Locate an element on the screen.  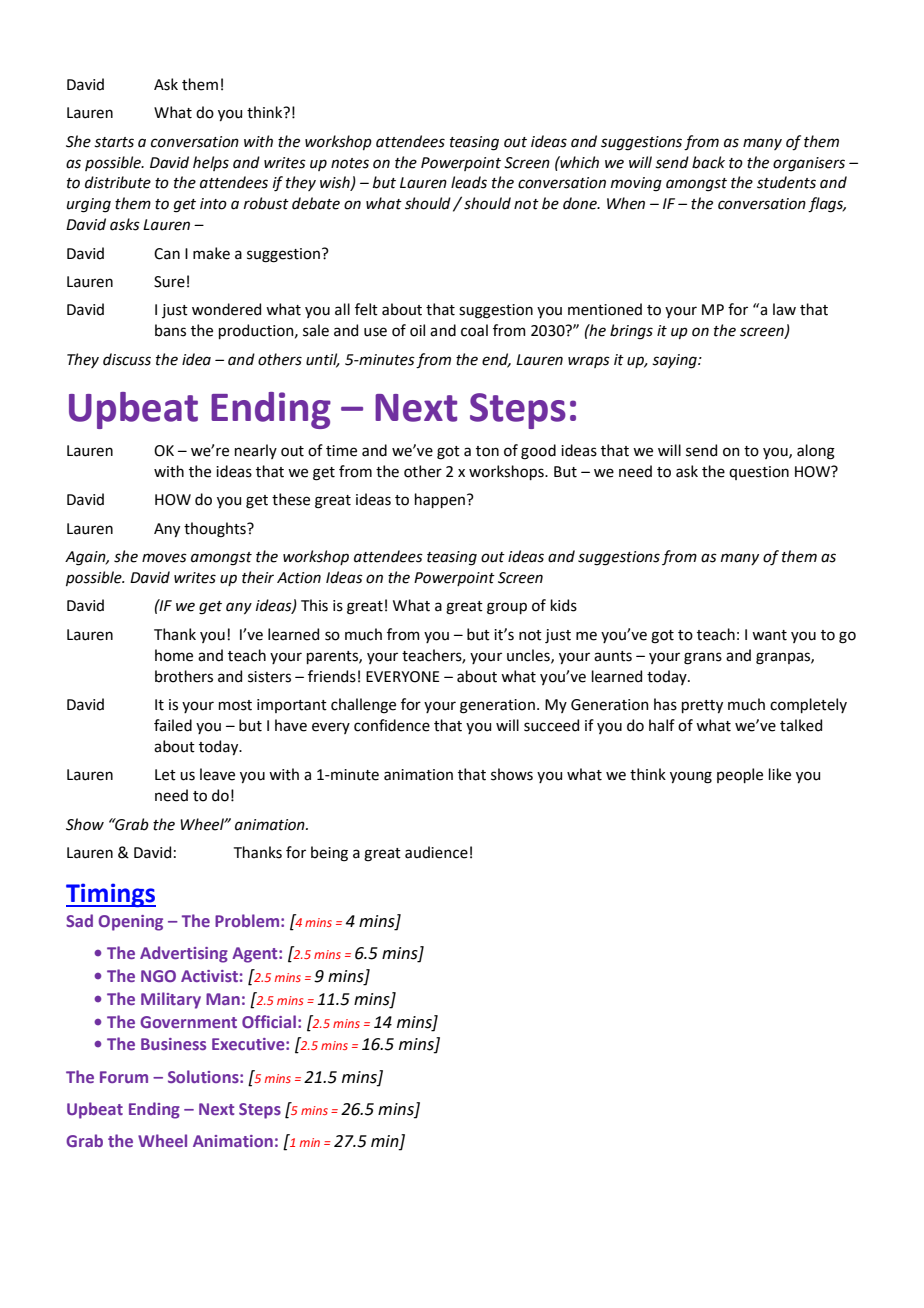
group is located at coordinates (507, 608).
